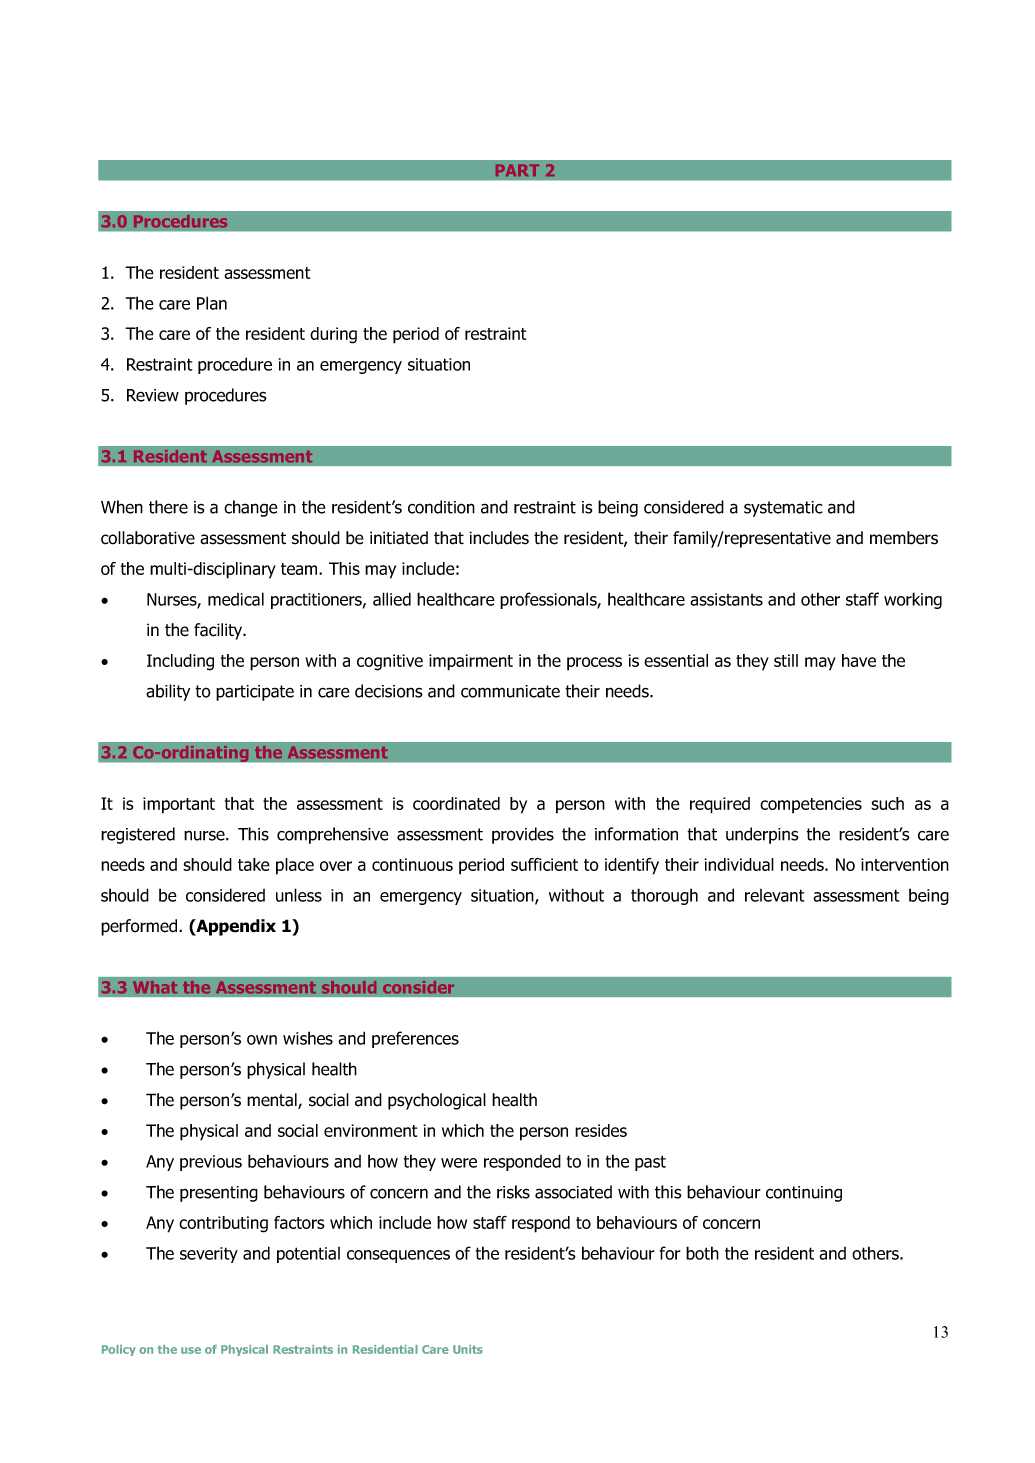 Image resolution: width=1035 pixels, height=1463 pixels. Describe the element at coordinates (468, 1349) in the document. I see `Units` at that location.
